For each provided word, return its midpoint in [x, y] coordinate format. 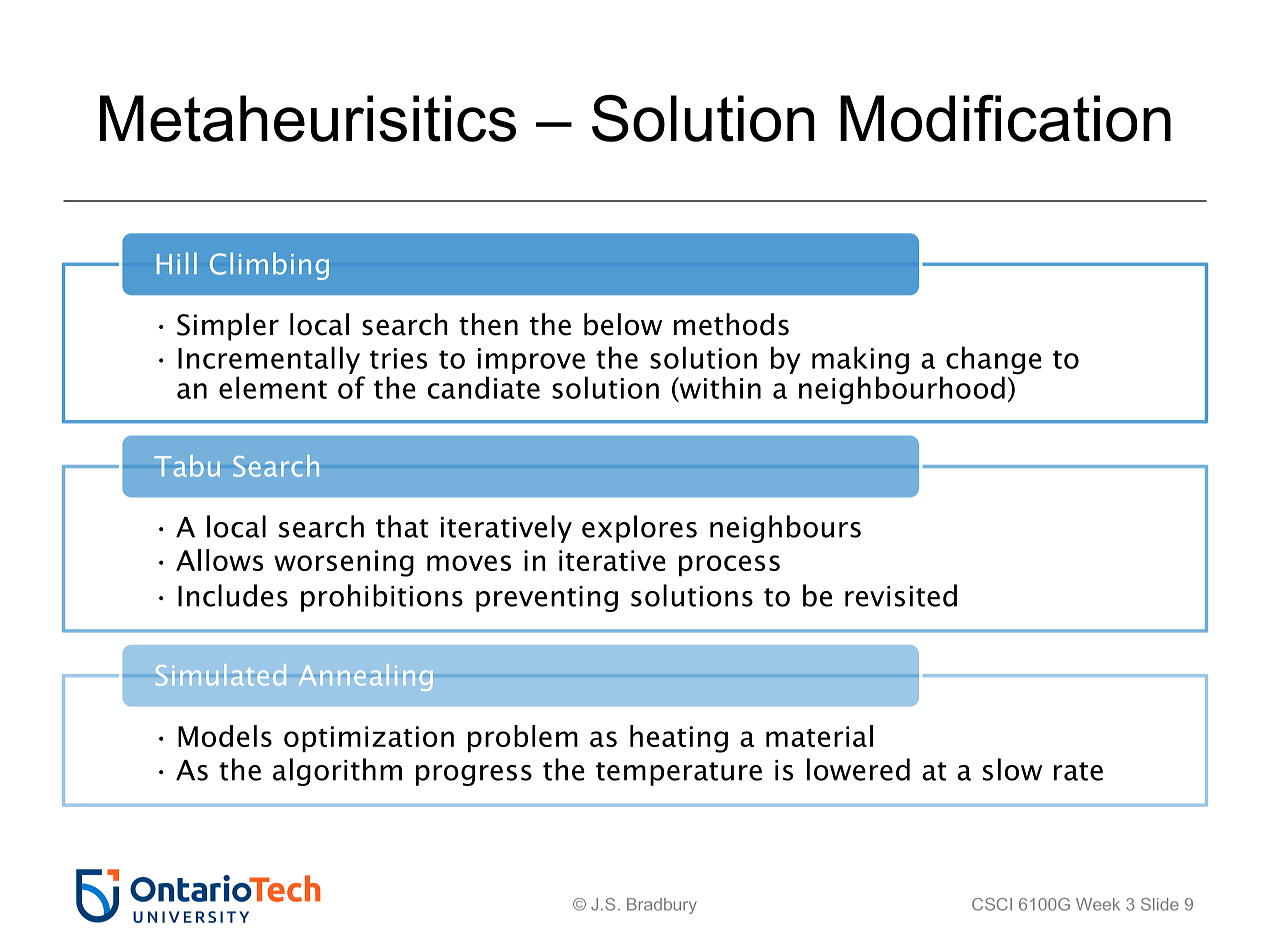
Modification [1005, 118]
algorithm [337, 772]
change [994, 361]
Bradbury [662, 906]
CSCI [992, 904]
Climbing [269, 266]
